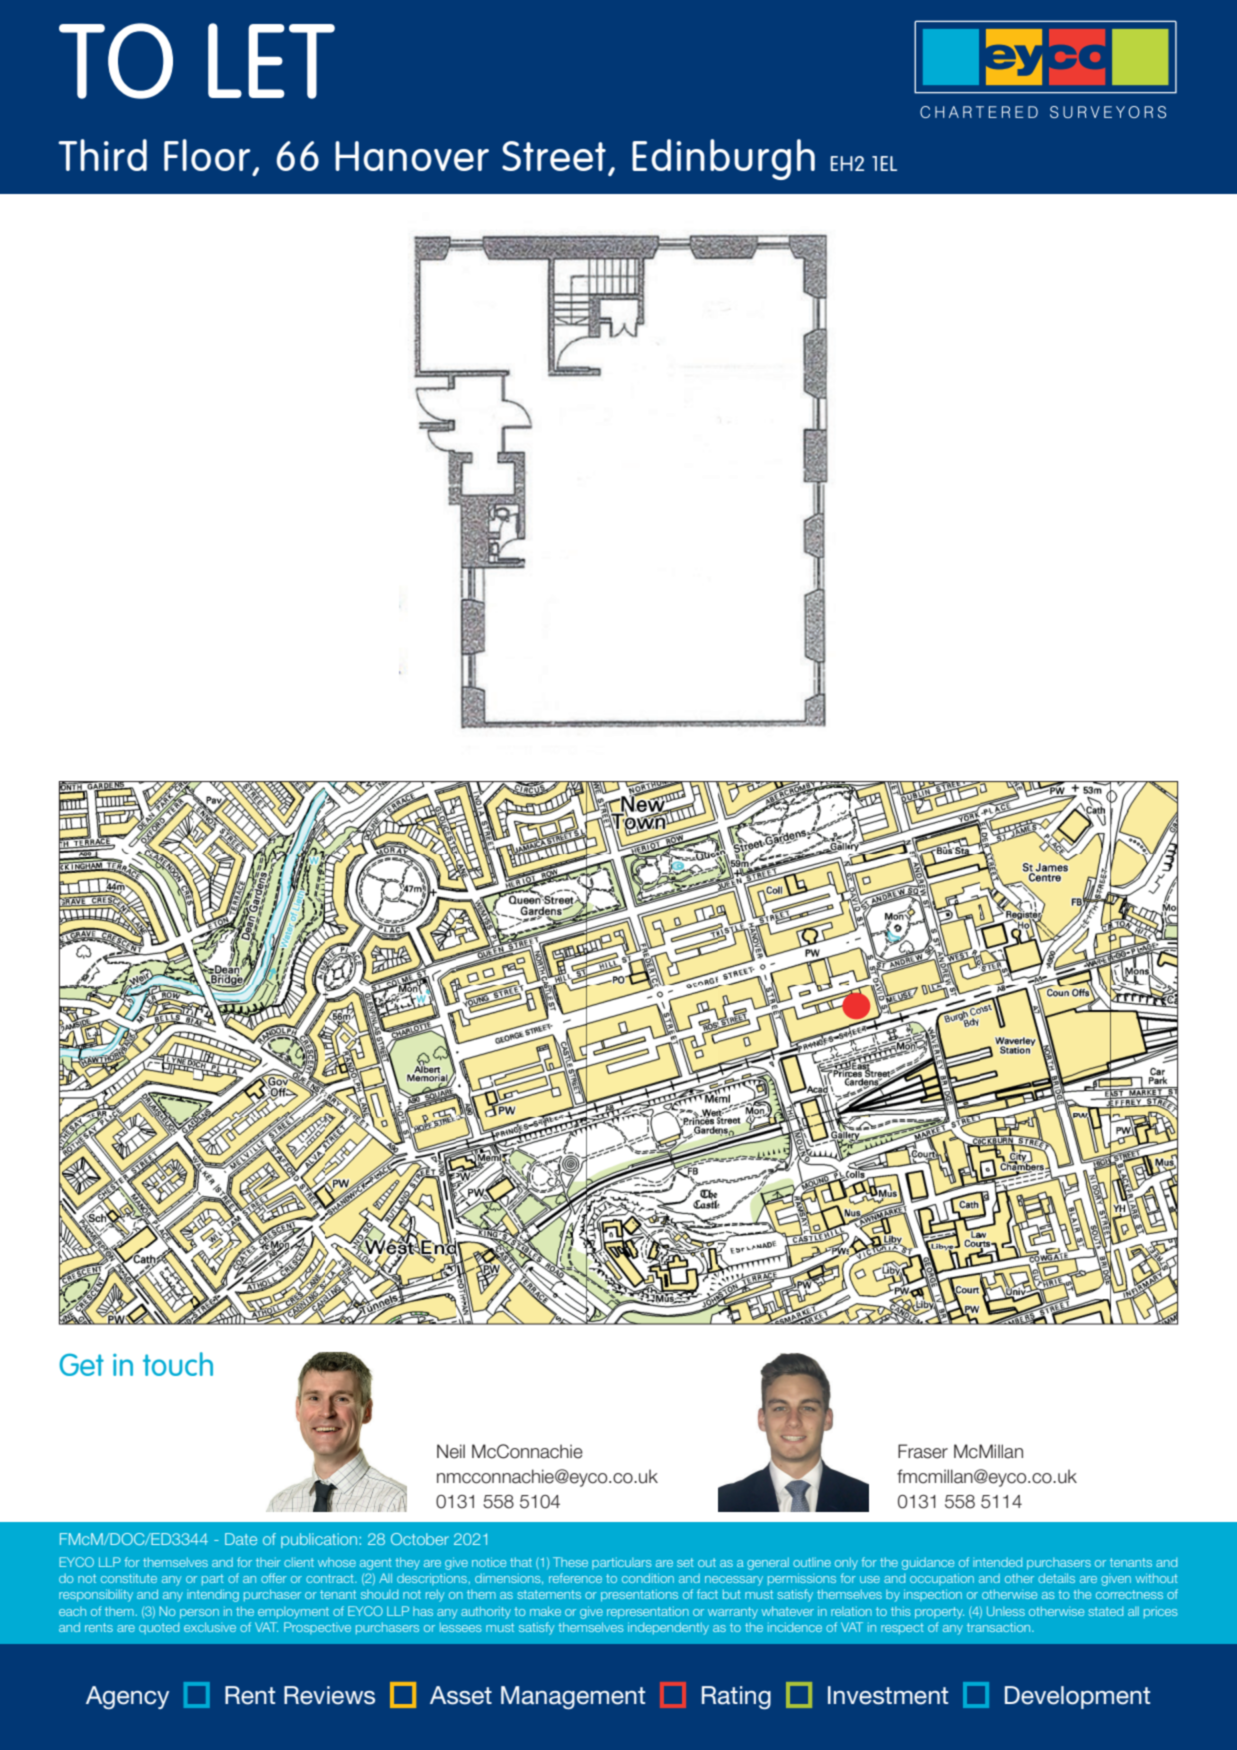  What do you see at coordinates (72, 1257) in the screenshot?
I see `Goad` at bounding box center [72, 1257].
